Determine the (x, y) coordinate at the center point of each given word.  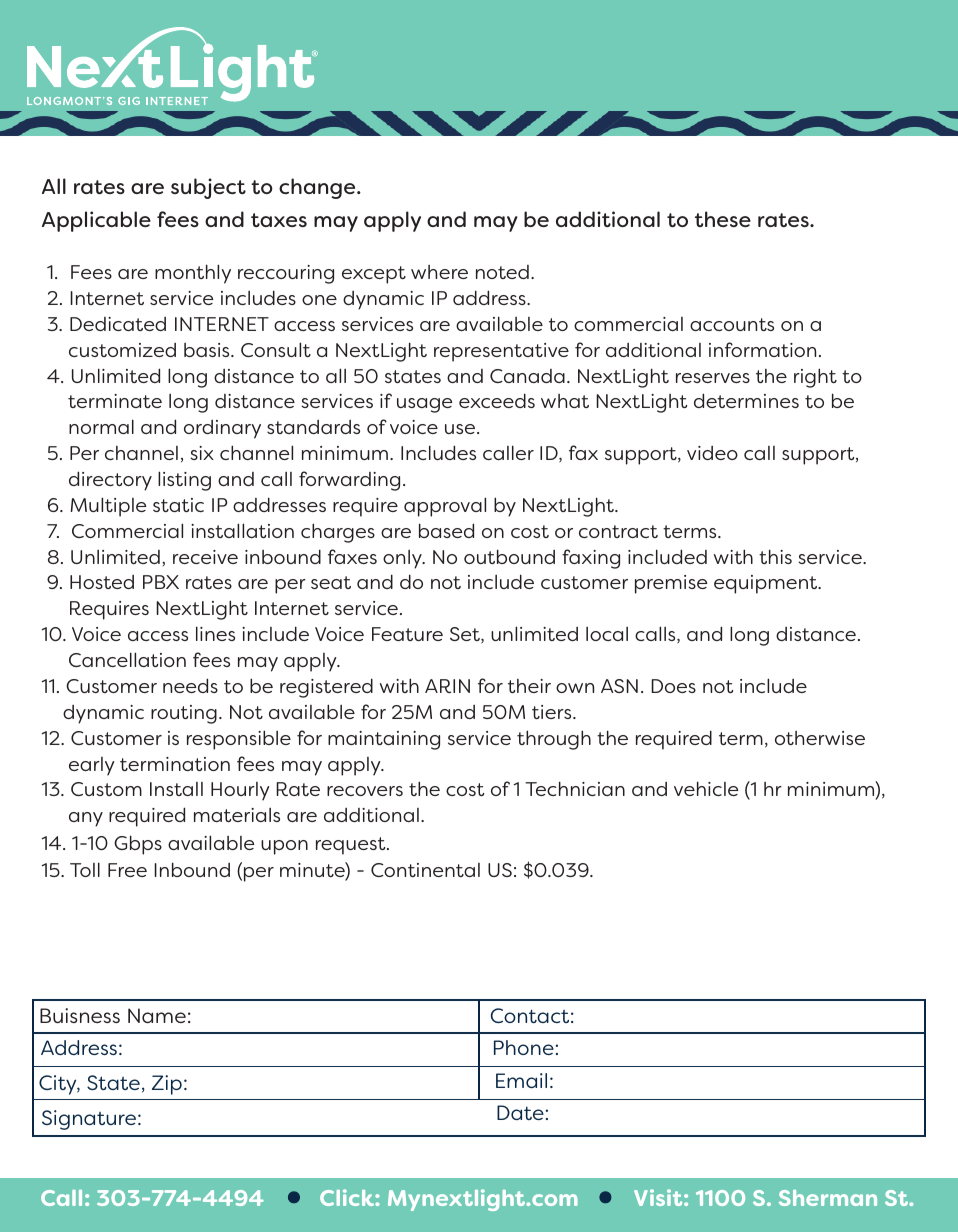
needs (190, 685)
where (439, 272)
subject (208, 188)
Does (673, 686)
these (723, 219)
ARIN (447, 686)
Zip (167, 1085)
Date (520, 1112)
